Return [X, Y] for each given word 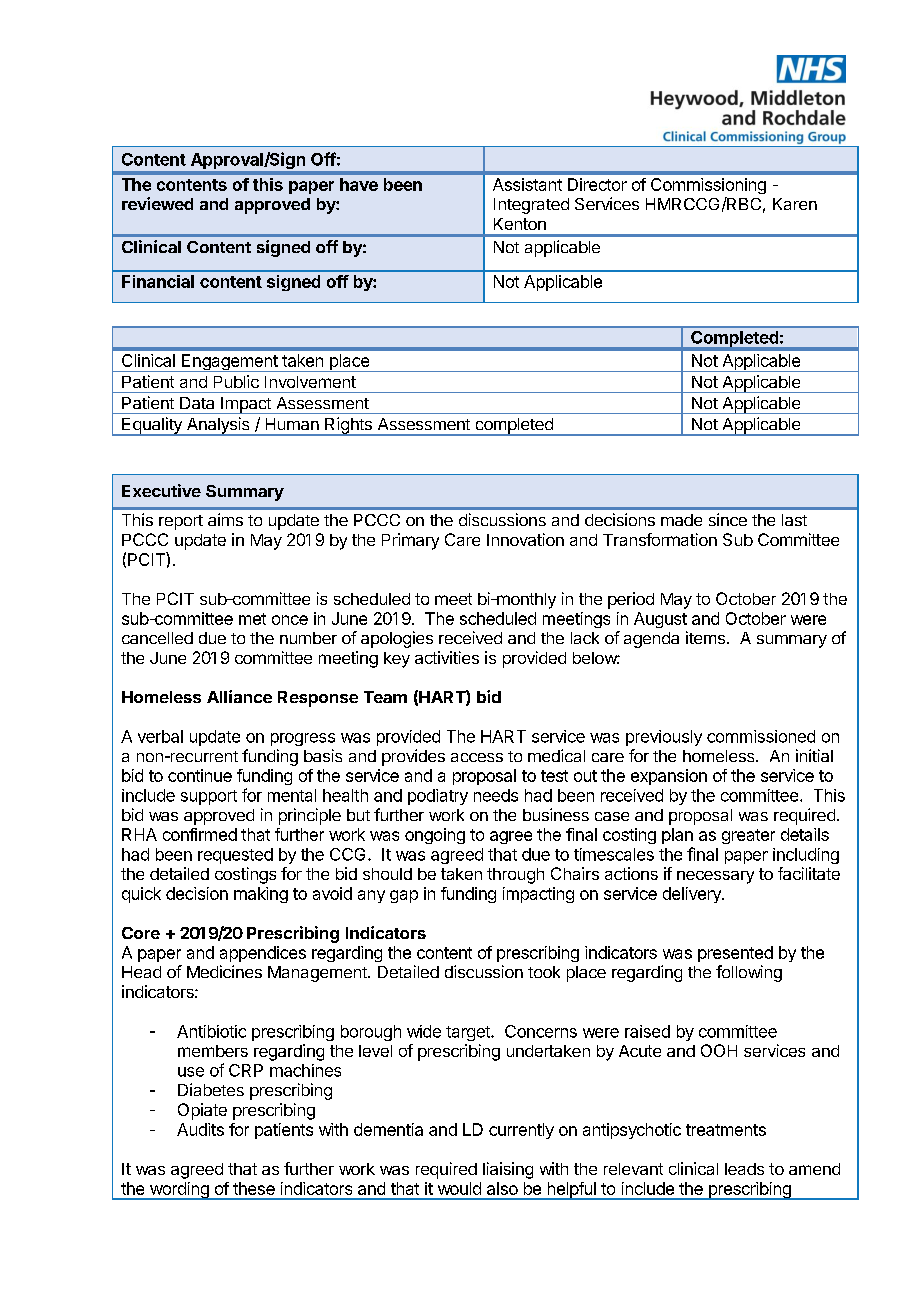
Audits [200, 1129]
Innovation [525, 539]
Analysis [218, 426]
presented [735, 954]
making [261, 895]
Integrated [531, 206]
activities [447, 657]
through [515, 876]
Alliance [239, 696]
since [728, 519]
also [502, 1188]
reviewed [157, 203]
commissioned [761, 736]
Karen [795, 204]
